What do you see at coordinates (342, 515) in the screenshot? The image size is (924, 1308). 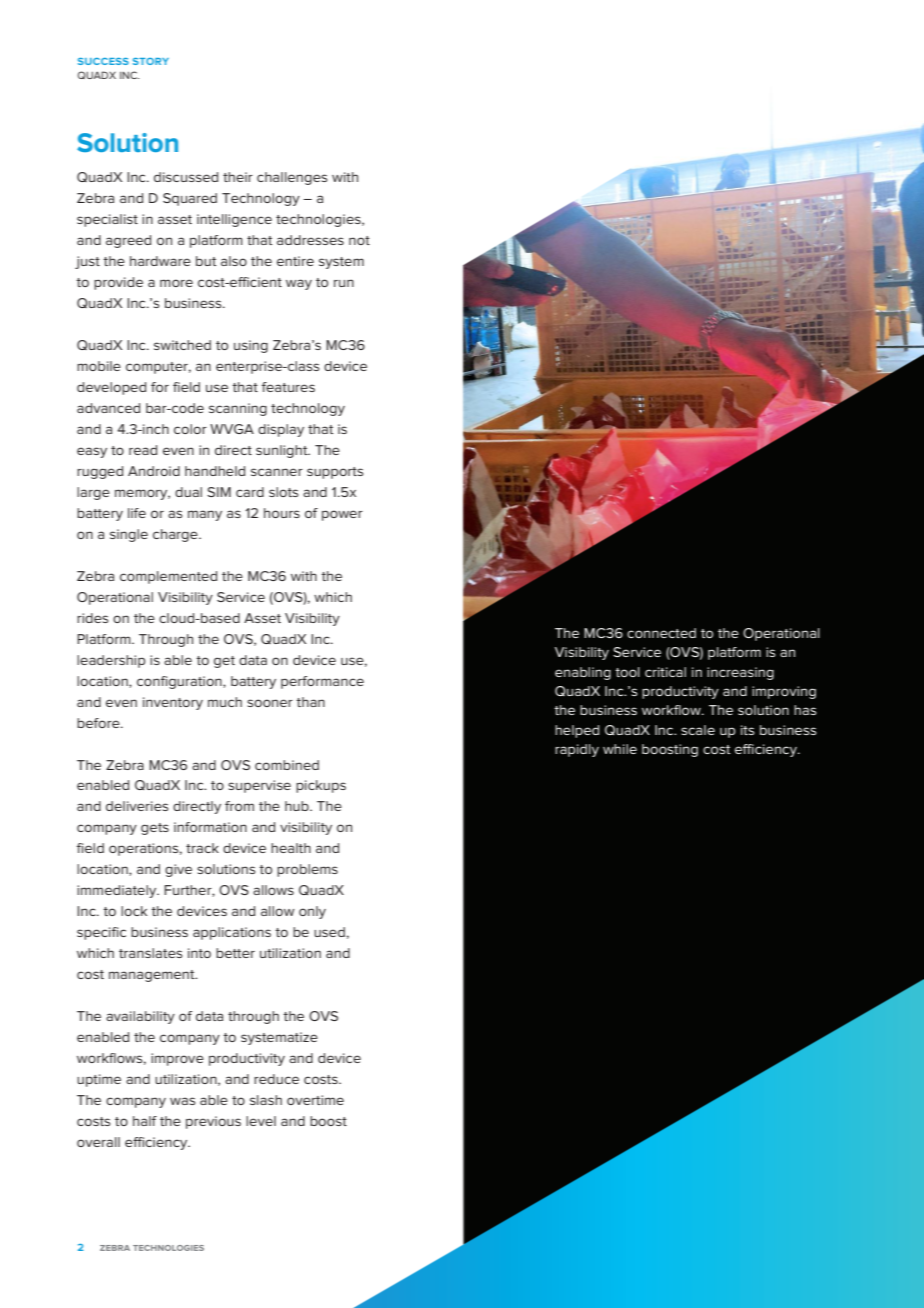 I see `power` at bounding box center [342, 515].
